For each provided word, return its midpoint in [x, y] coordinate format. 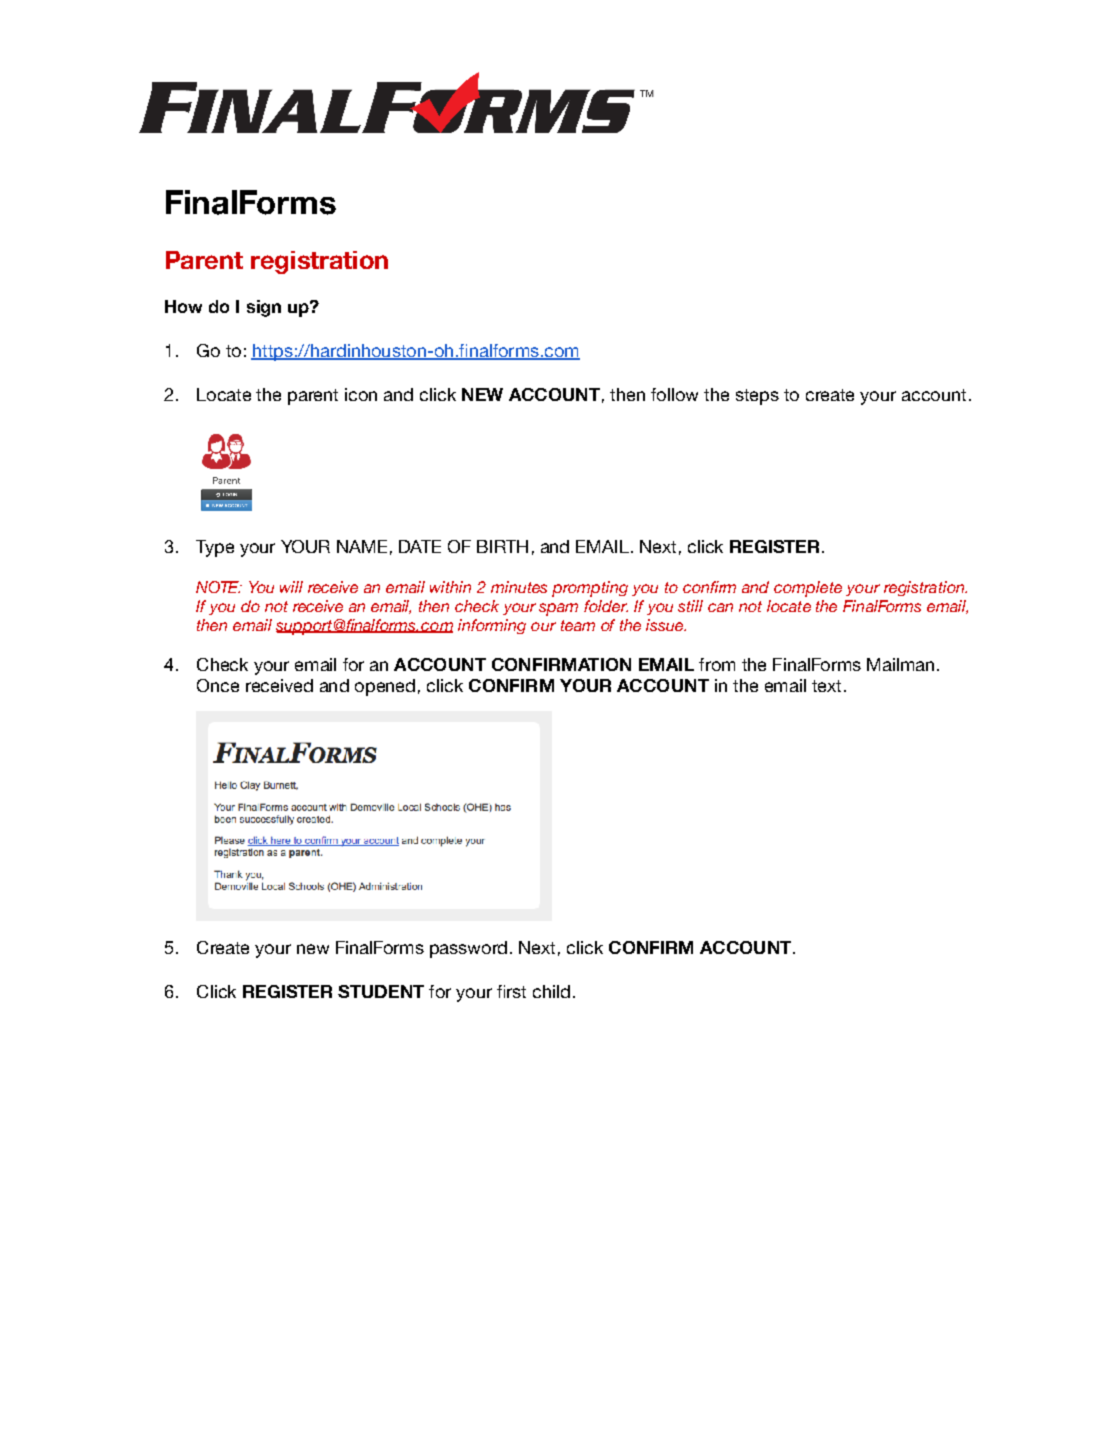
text [826, 686]
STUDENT [381, 991]
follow [674, 394]
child [551, 991]
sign [264, 308]
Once [218, 685]
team [578, 625]
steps [757, 397]
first [511, 991]
